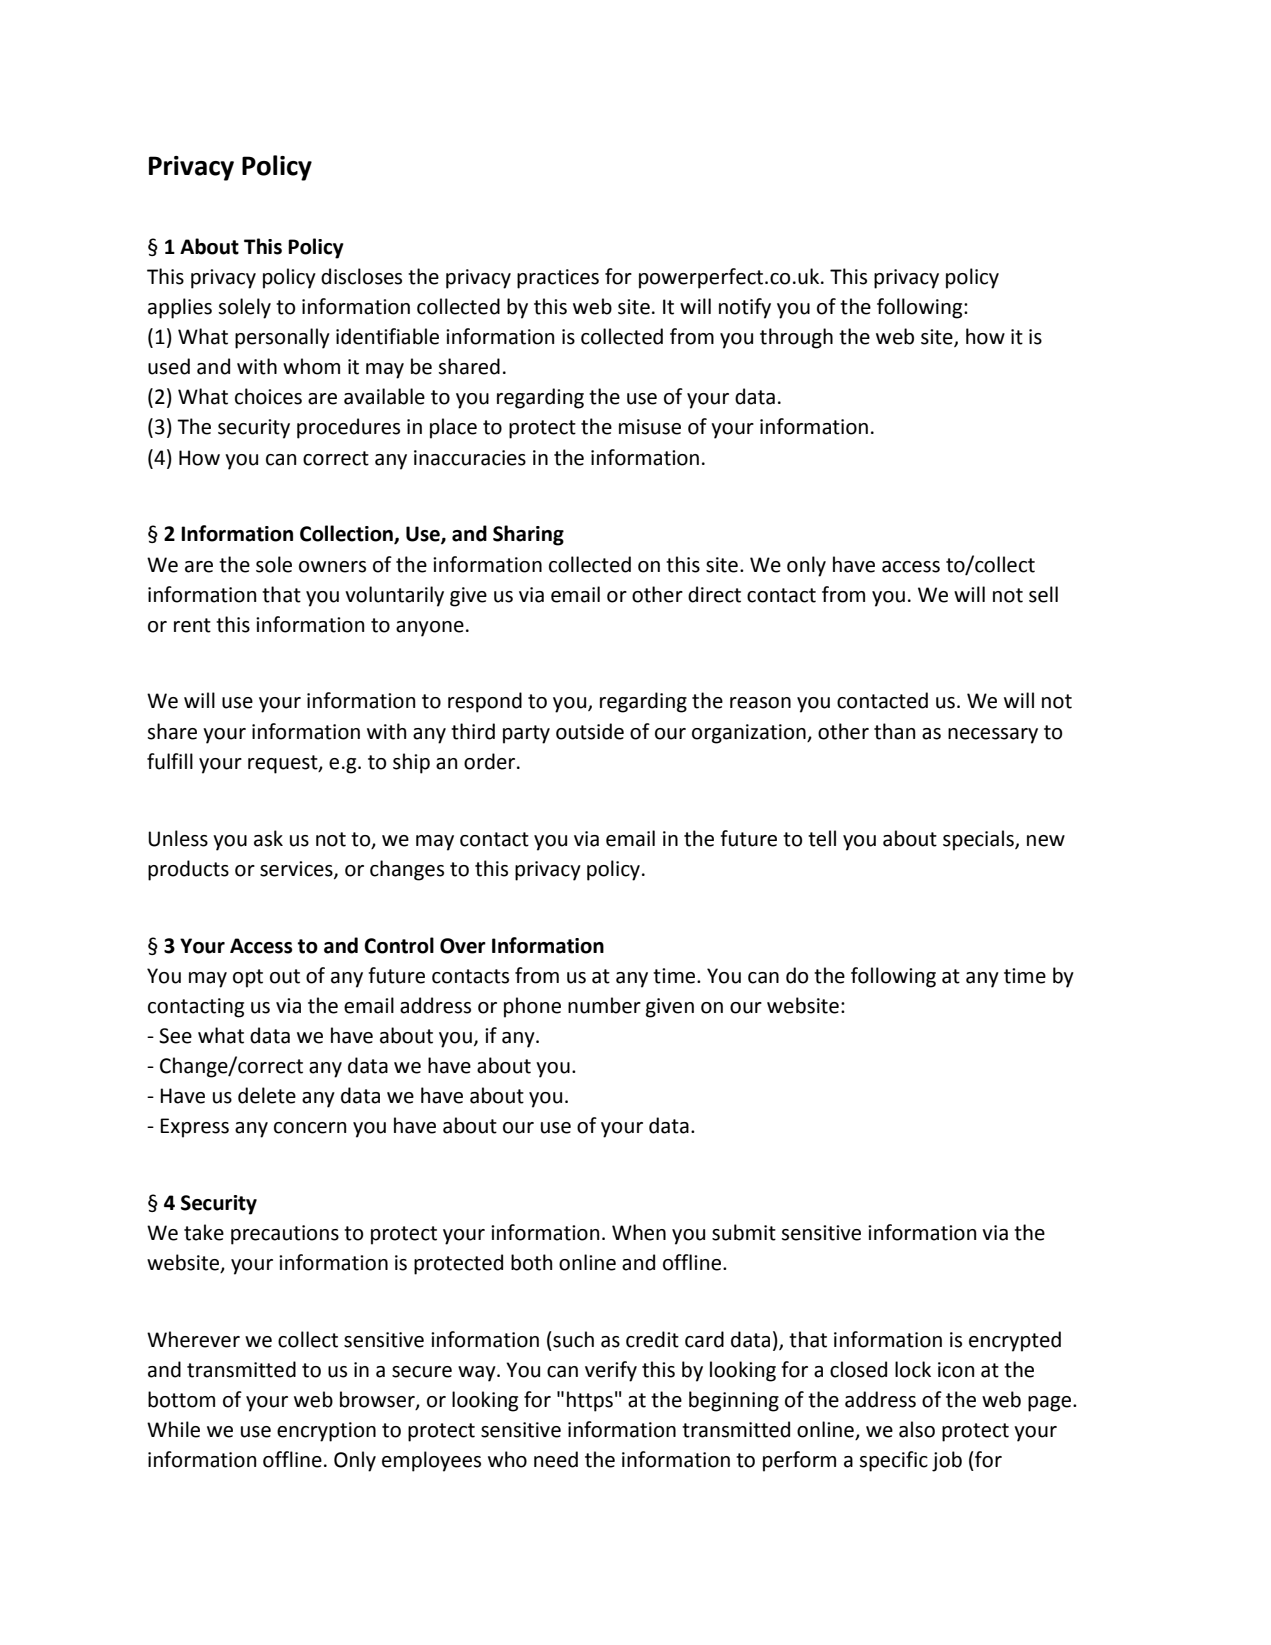 The height and width of the screenshot is (1645, 1271). Describe the element at coordinates (558, 279) in the screenshot. I see `practices` at that location.
